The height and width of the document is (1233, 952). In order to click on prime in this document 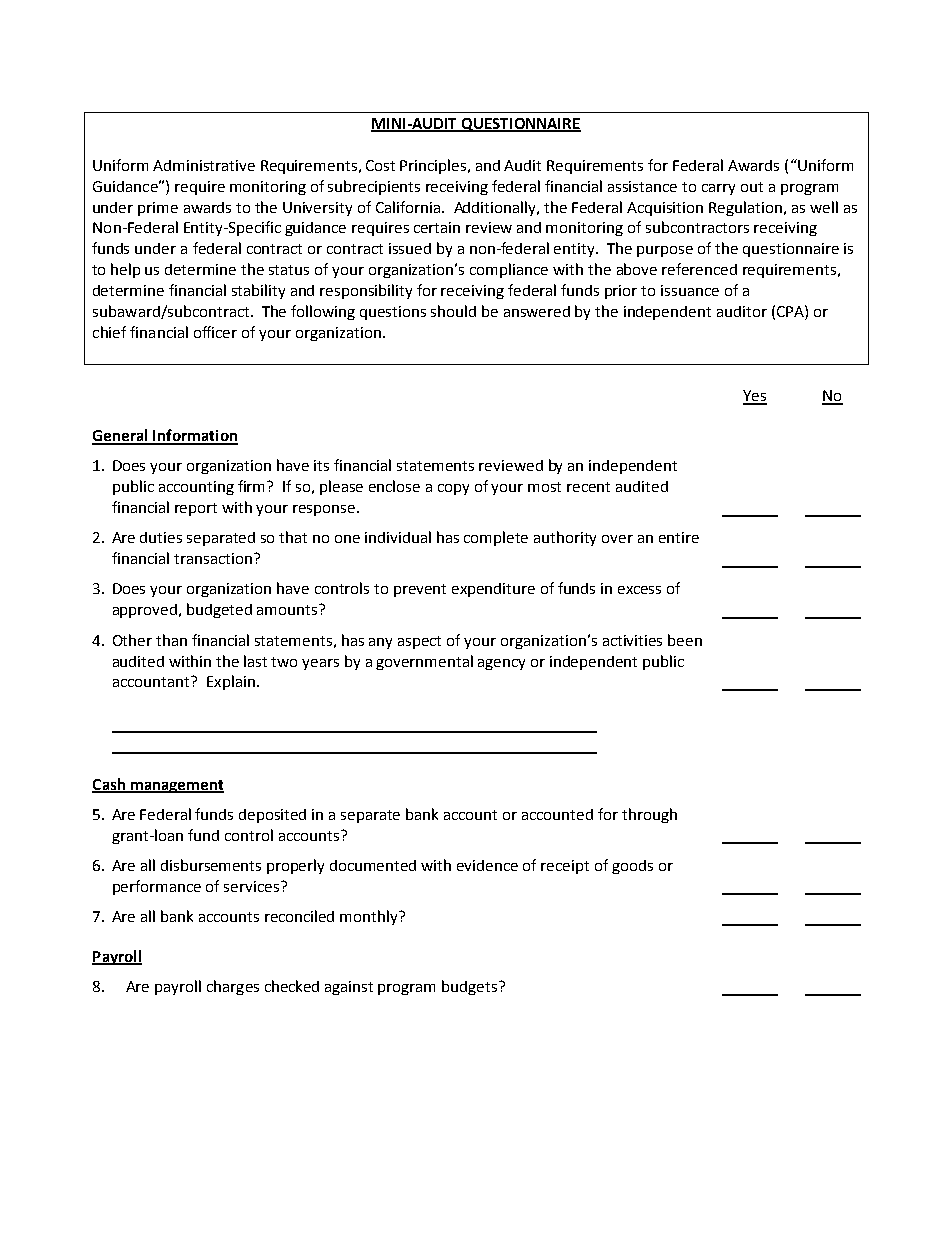, I will do `click(158, 209)`.
